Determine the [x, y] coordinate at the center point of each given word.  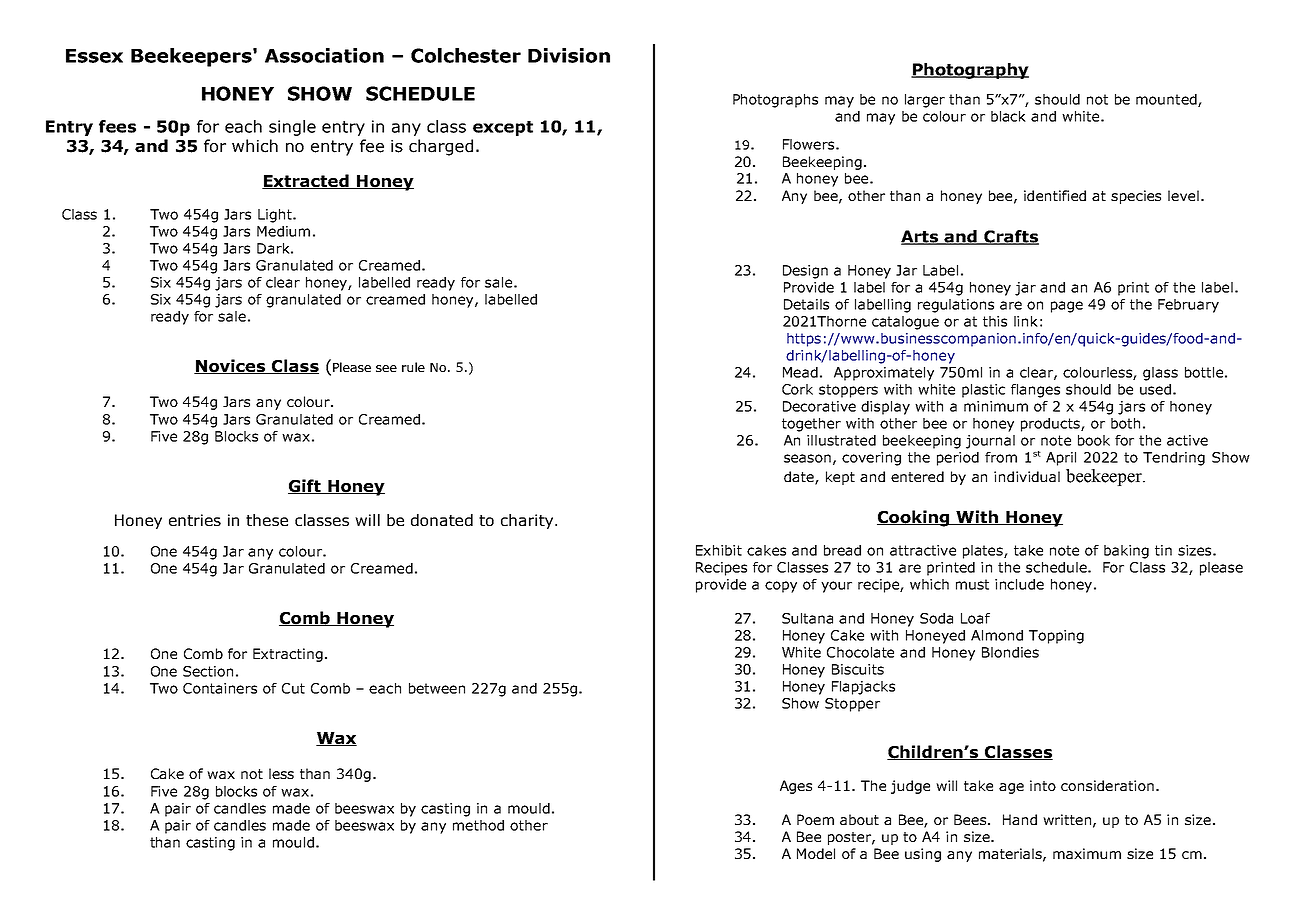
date [800, 478]
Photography [970, 71]
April [1061, 459]
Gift [305, 486]
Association [324, 55]
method [478, 825]
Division [569, 55]
